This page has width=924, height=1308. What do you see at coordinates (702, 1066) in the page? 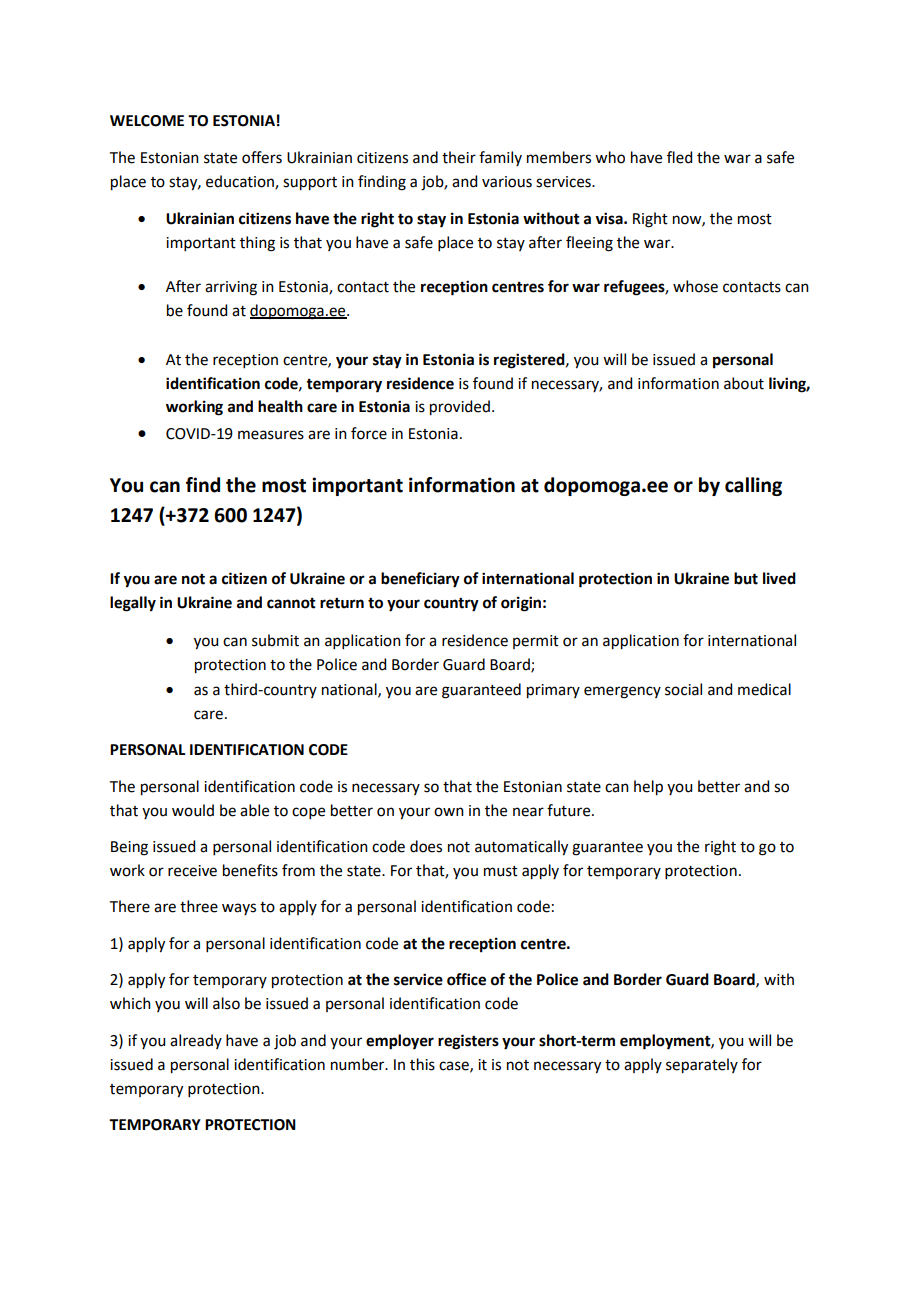
I see `separately` at bounding box center [702, 1066].
